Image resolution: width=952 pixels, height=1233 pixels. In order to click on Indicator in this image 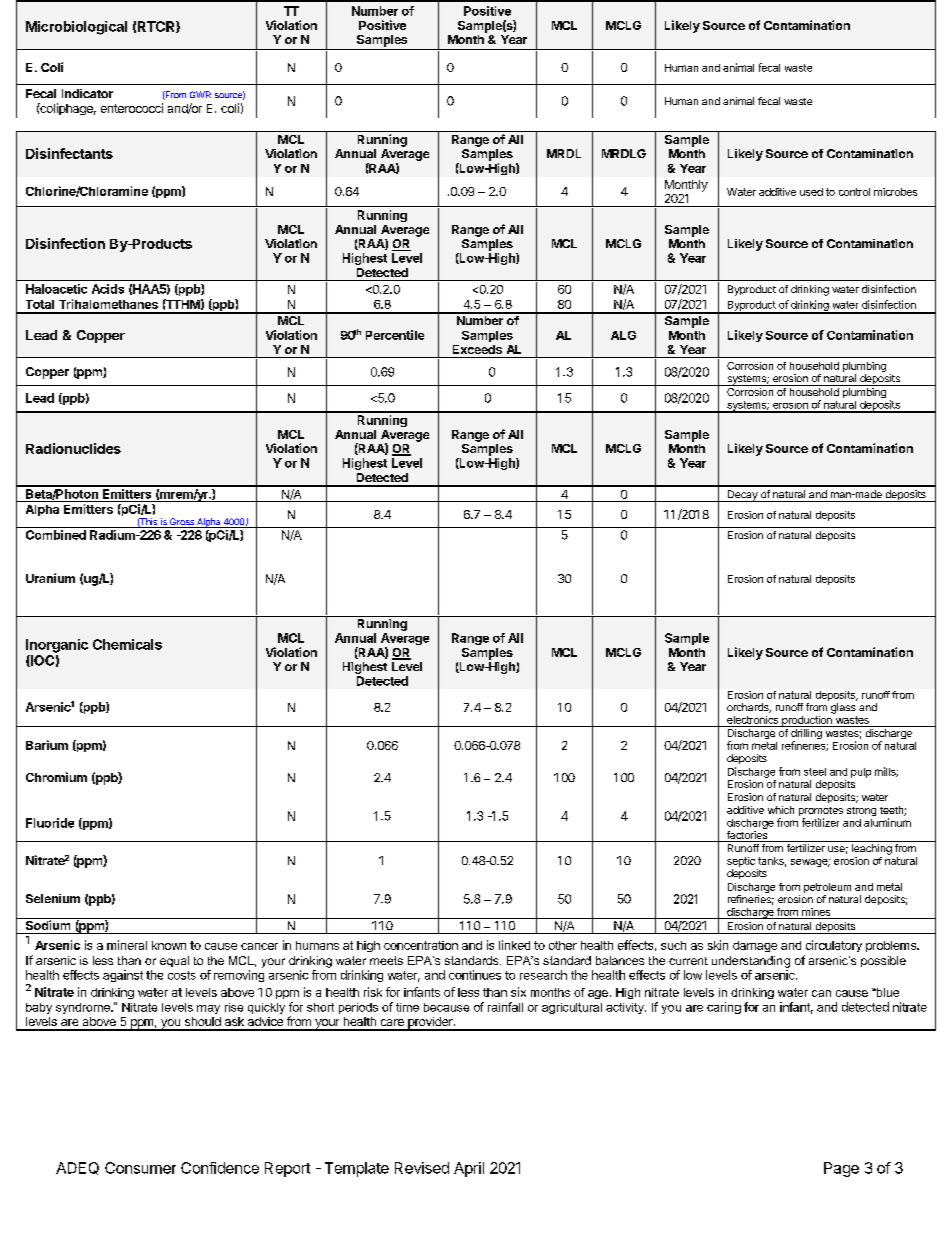, I will do `click(87, 93)`.
